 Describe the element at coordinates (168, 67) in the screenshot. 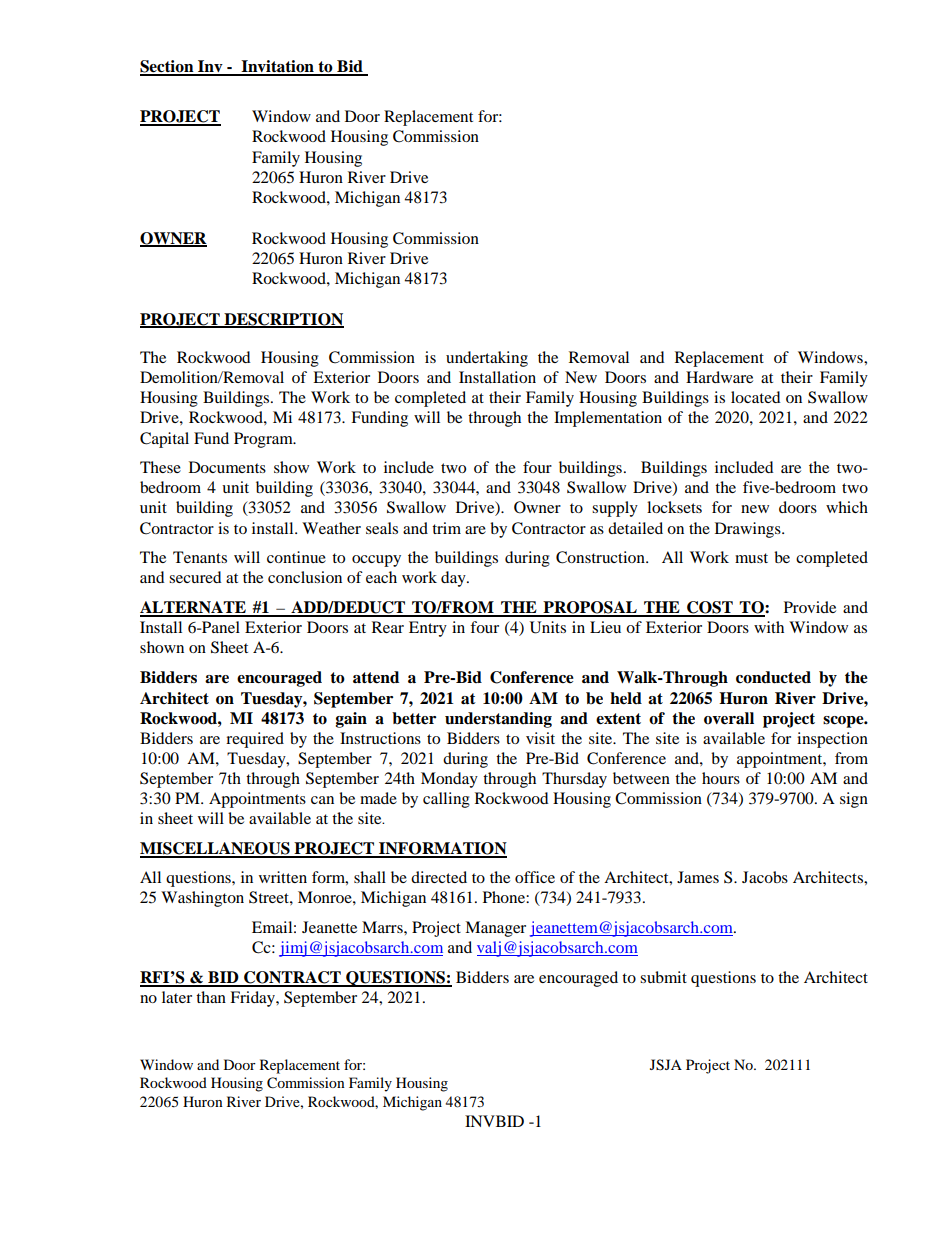

I see `Section` at that location.
